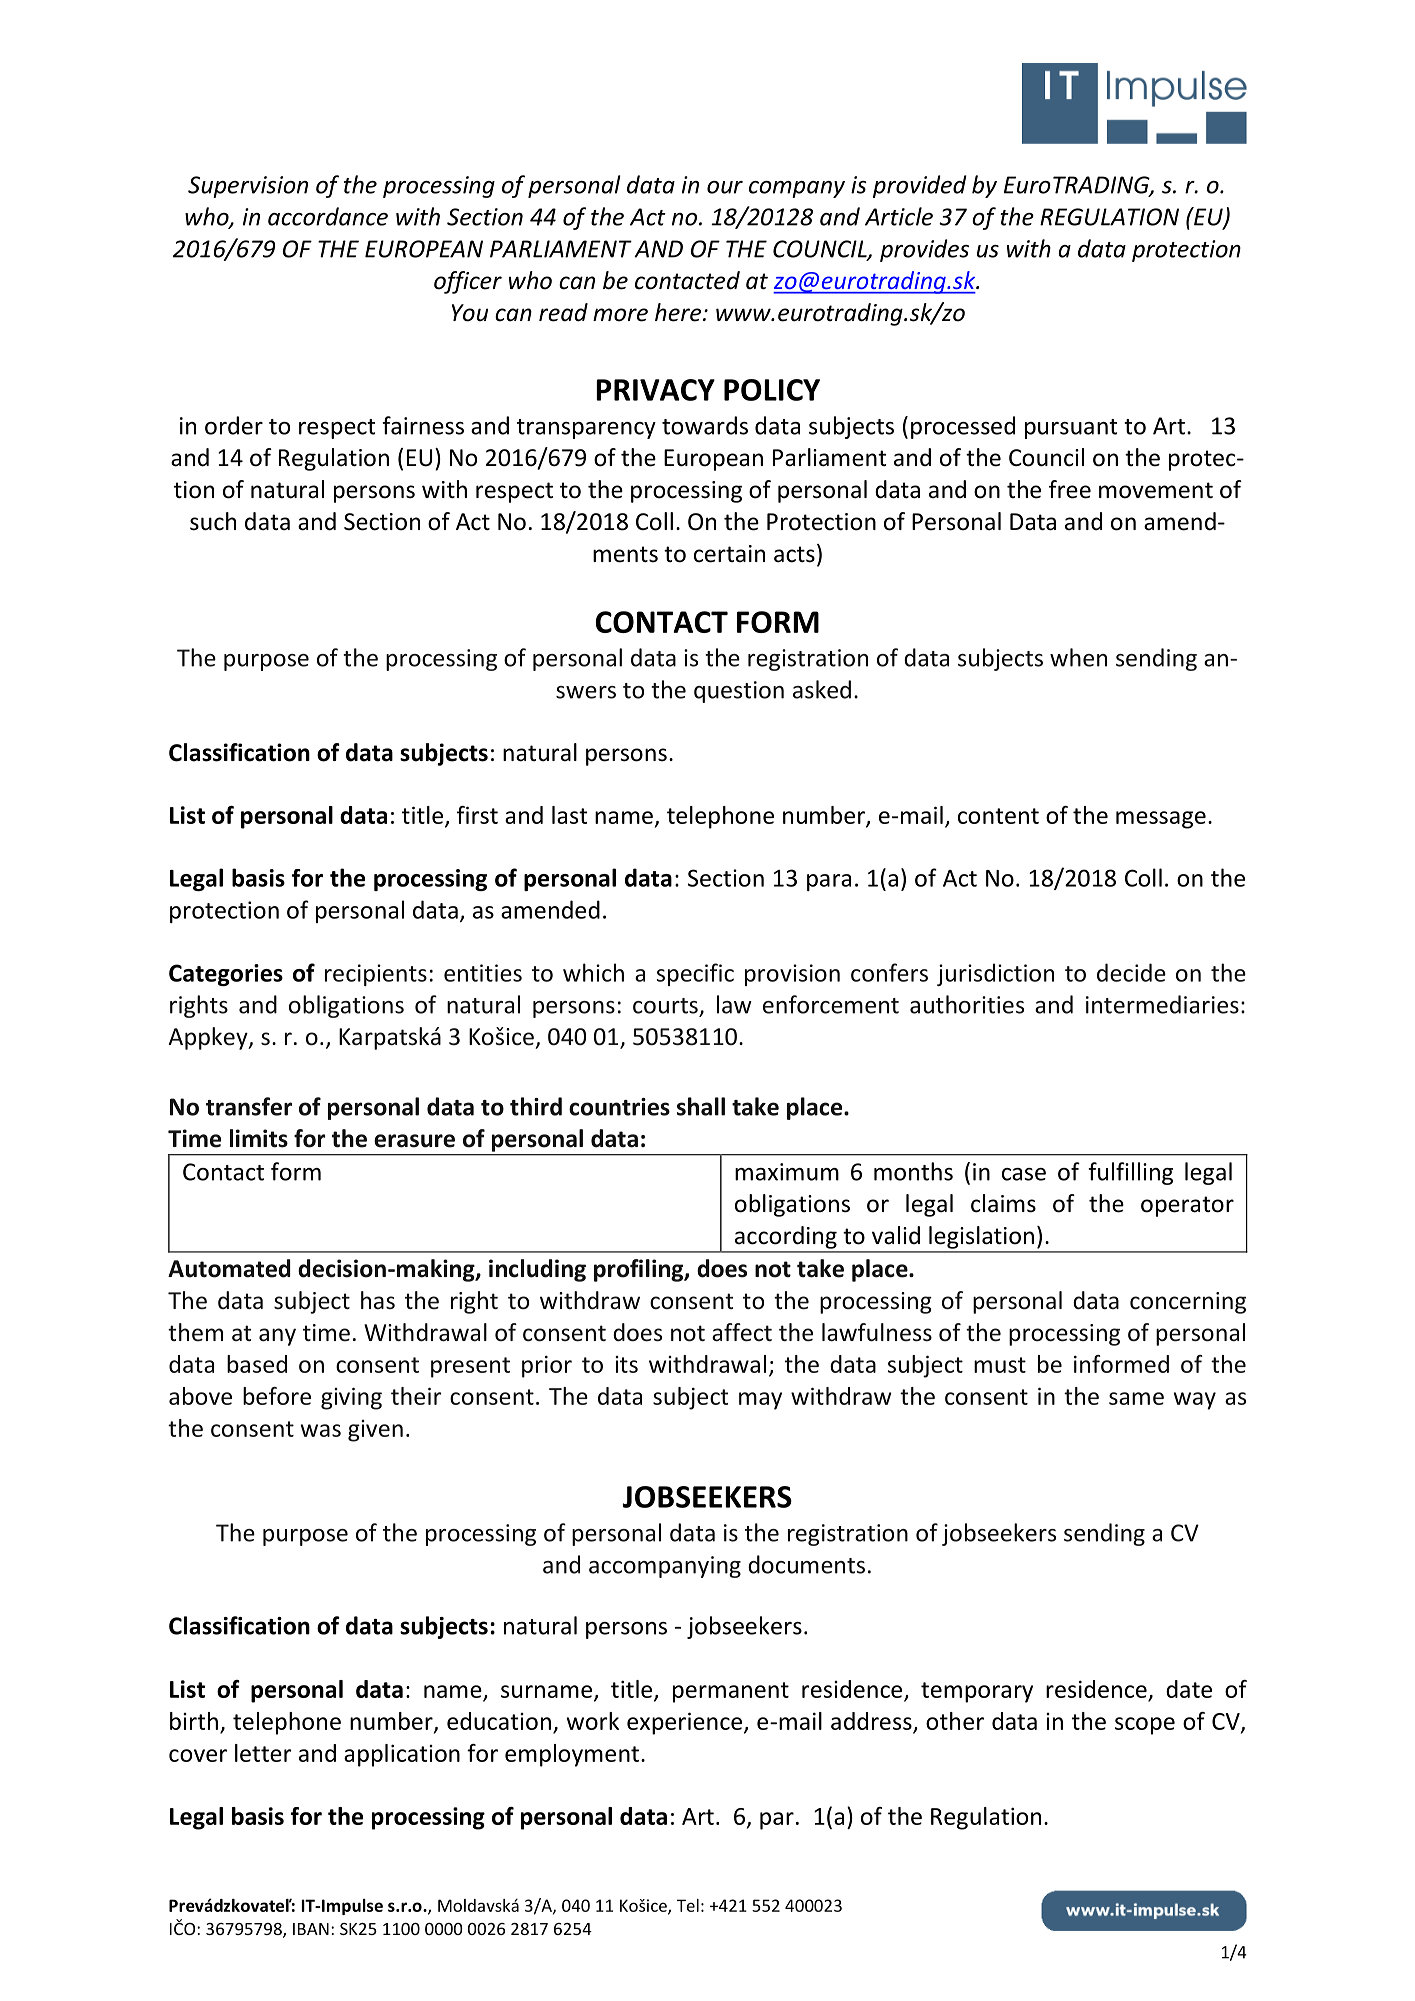 The height and width of the document is (2001, 1415). Describe the element at coordinates (213, 521) in the document. I see `such` at that location.
